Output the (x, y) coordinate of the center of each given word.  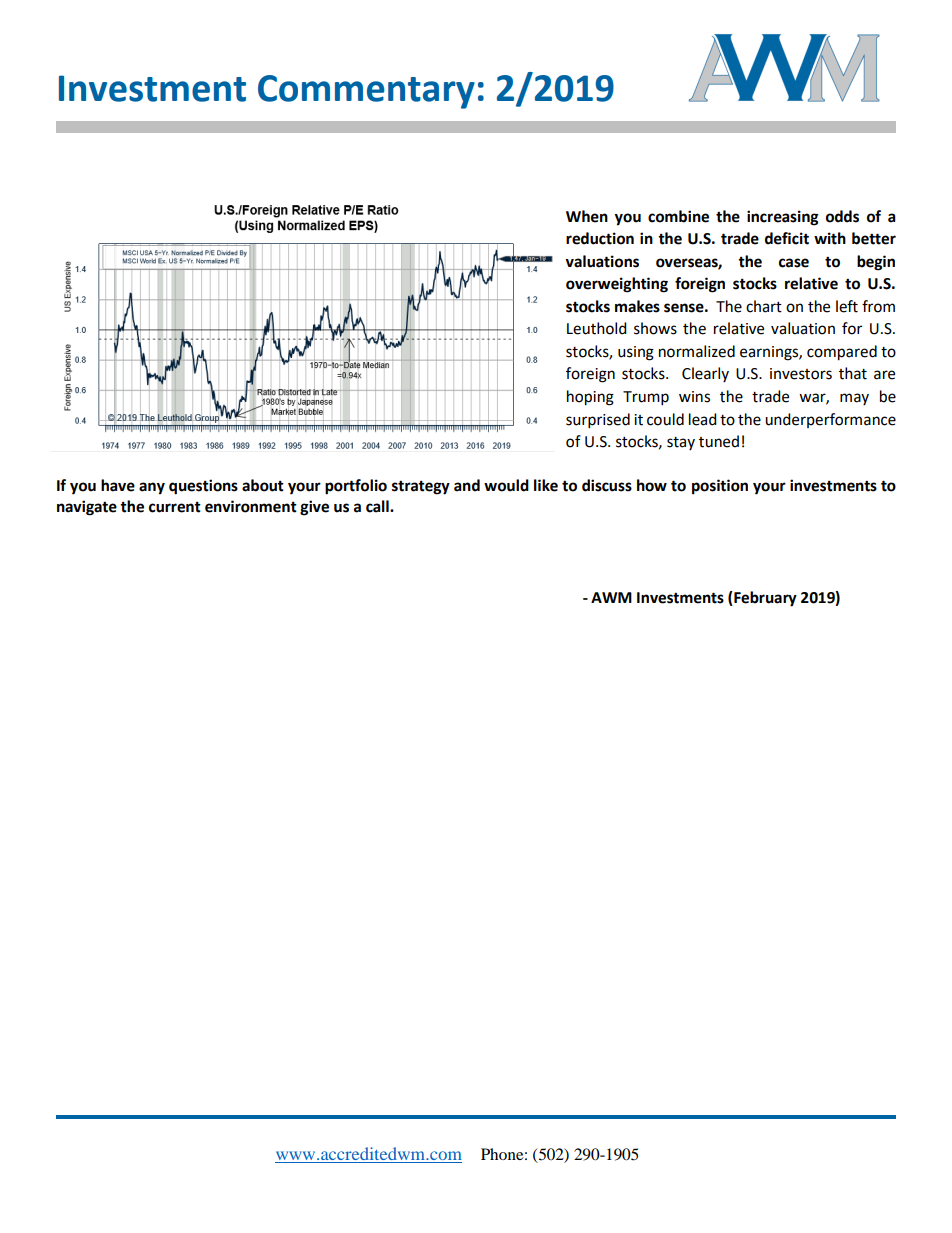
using (636, 353)
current (175, 507)
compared (842, 353)
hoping (590, 398)
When (587, 216)
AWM (611, 597)
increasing (783, 218)
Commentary (366, 92)
